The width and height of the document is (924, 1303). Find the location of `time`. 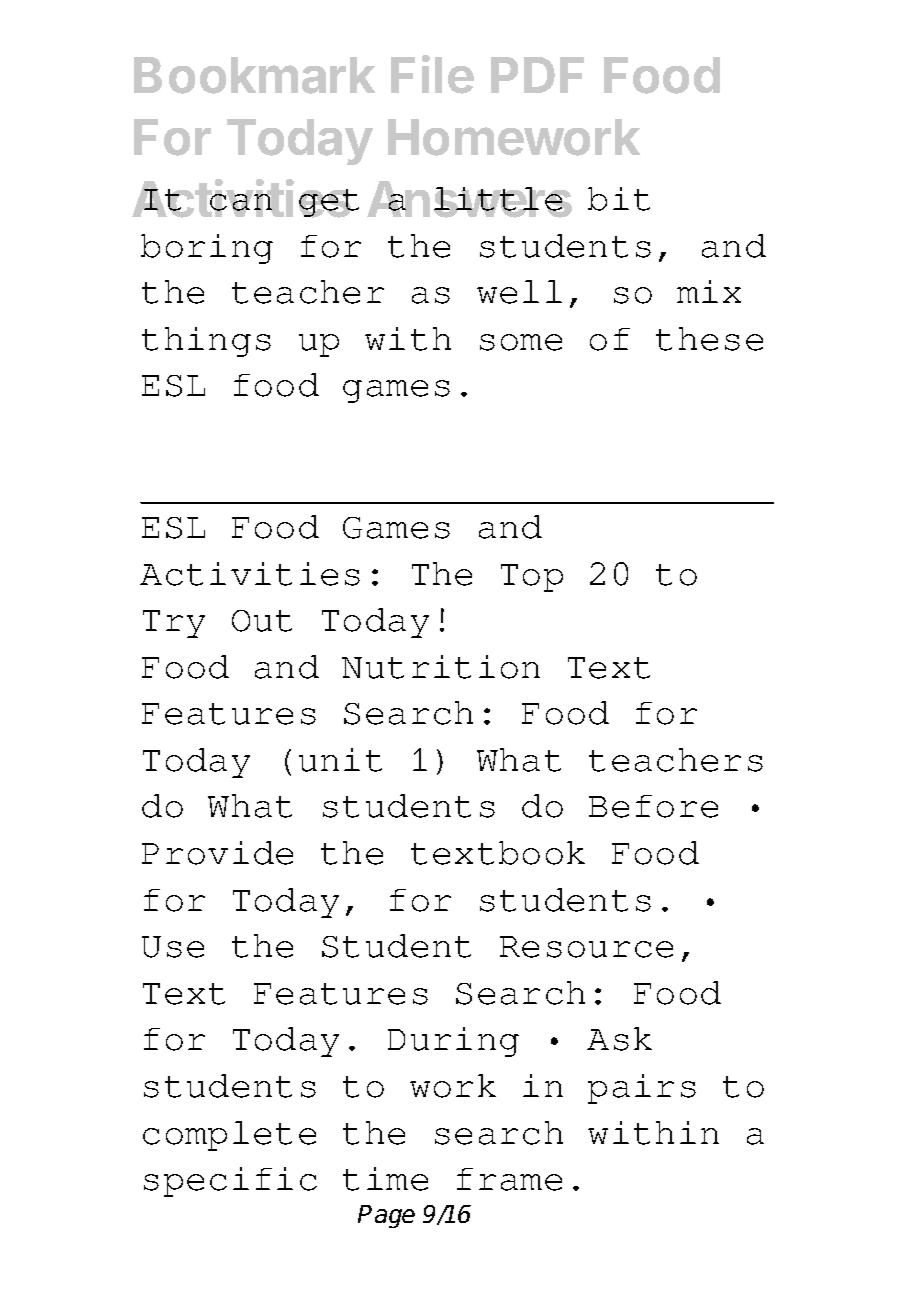

time is located at coordinates (385, 1179).
